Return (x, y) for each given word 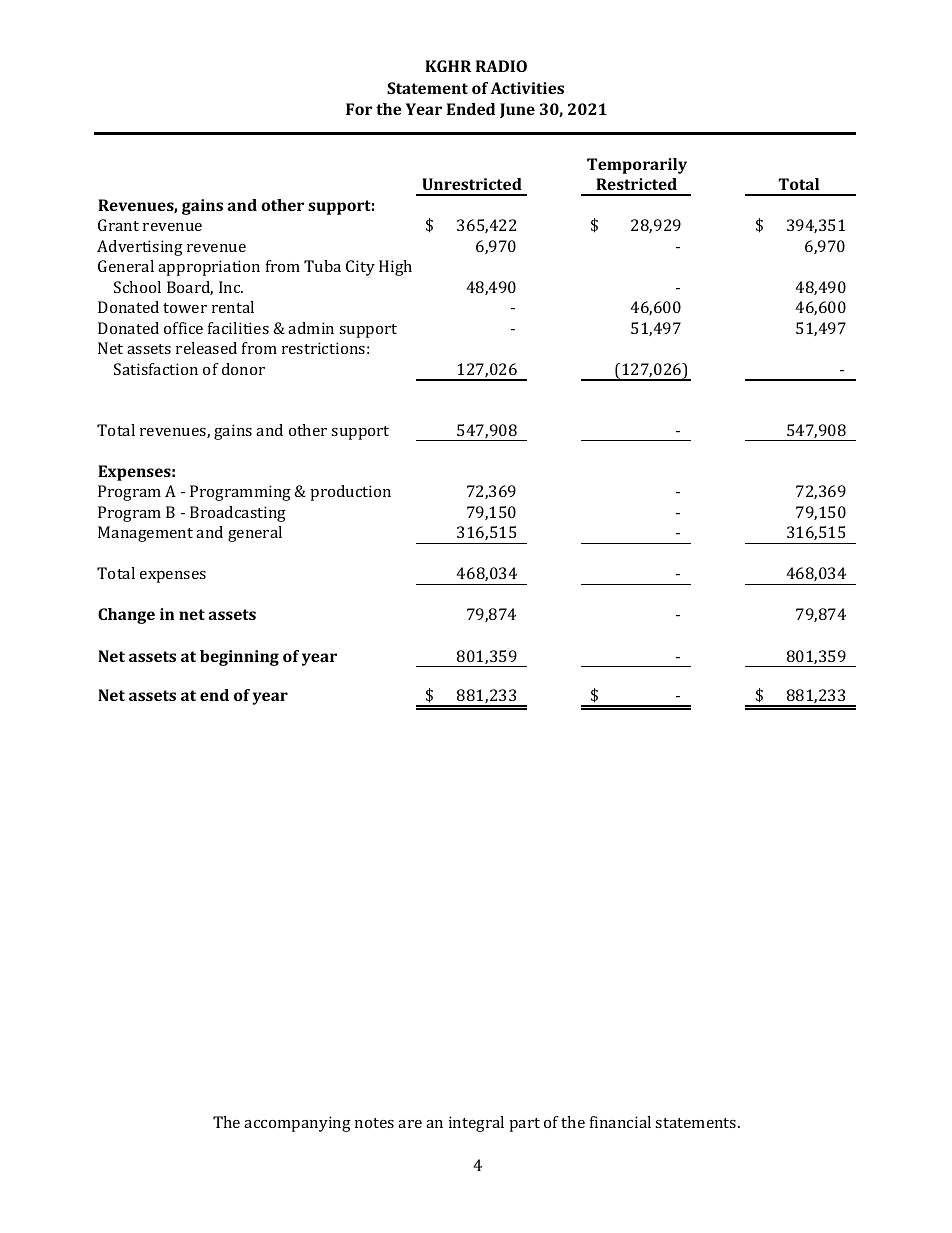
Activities (527, 88)
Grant (118, 225)
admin (311, 328)
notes (374, 1123)
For (359, 109)
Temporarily (637, 166)
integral (476, 1124)
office (183, 328)
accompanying (297, 1124)
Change (126, 616)
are (410, 1124)
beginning (239, 658)
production (351, 493)
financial (620, 1122)
